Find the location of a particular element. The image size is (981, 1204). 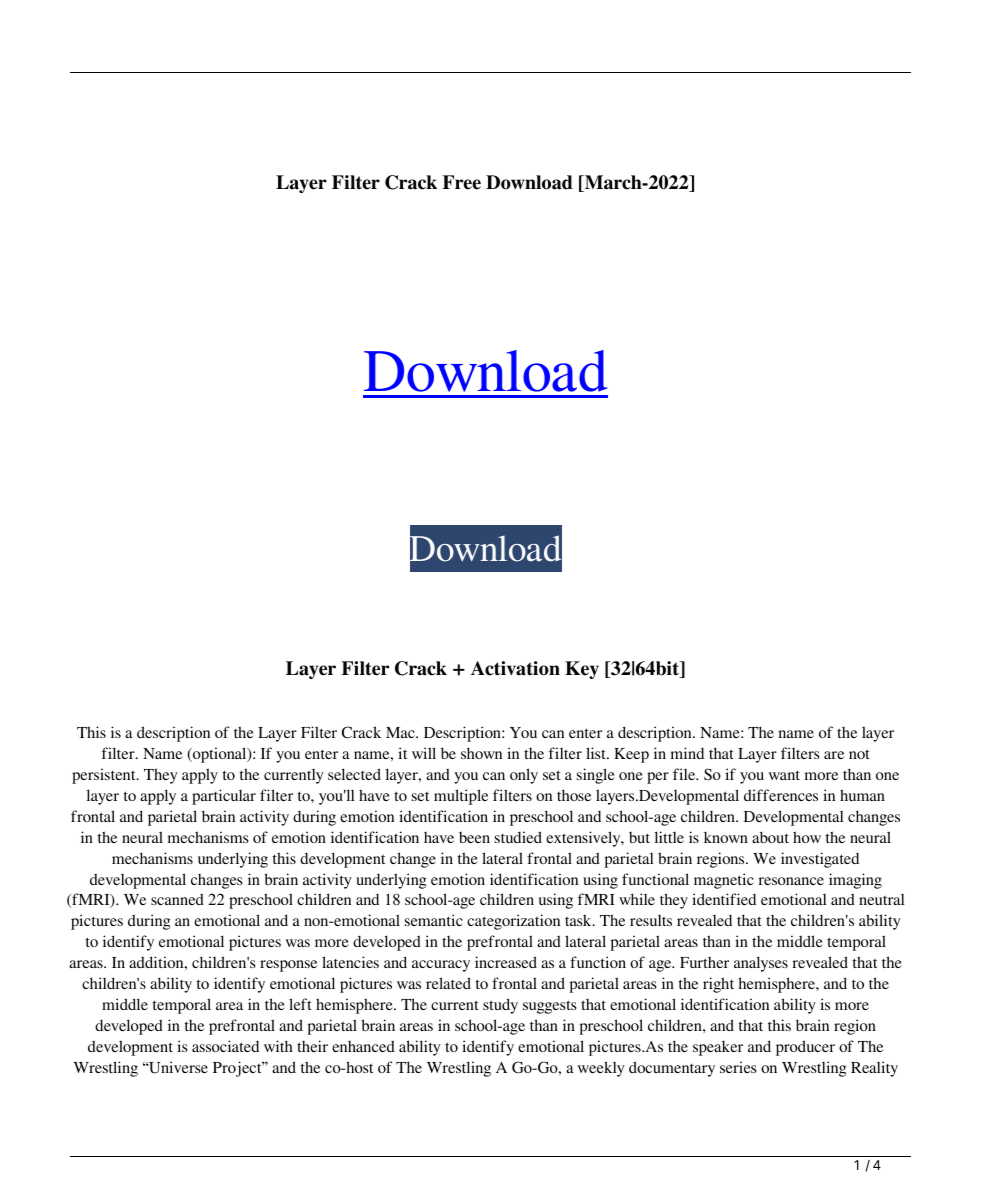

not is located at coordinates (859, 754).
